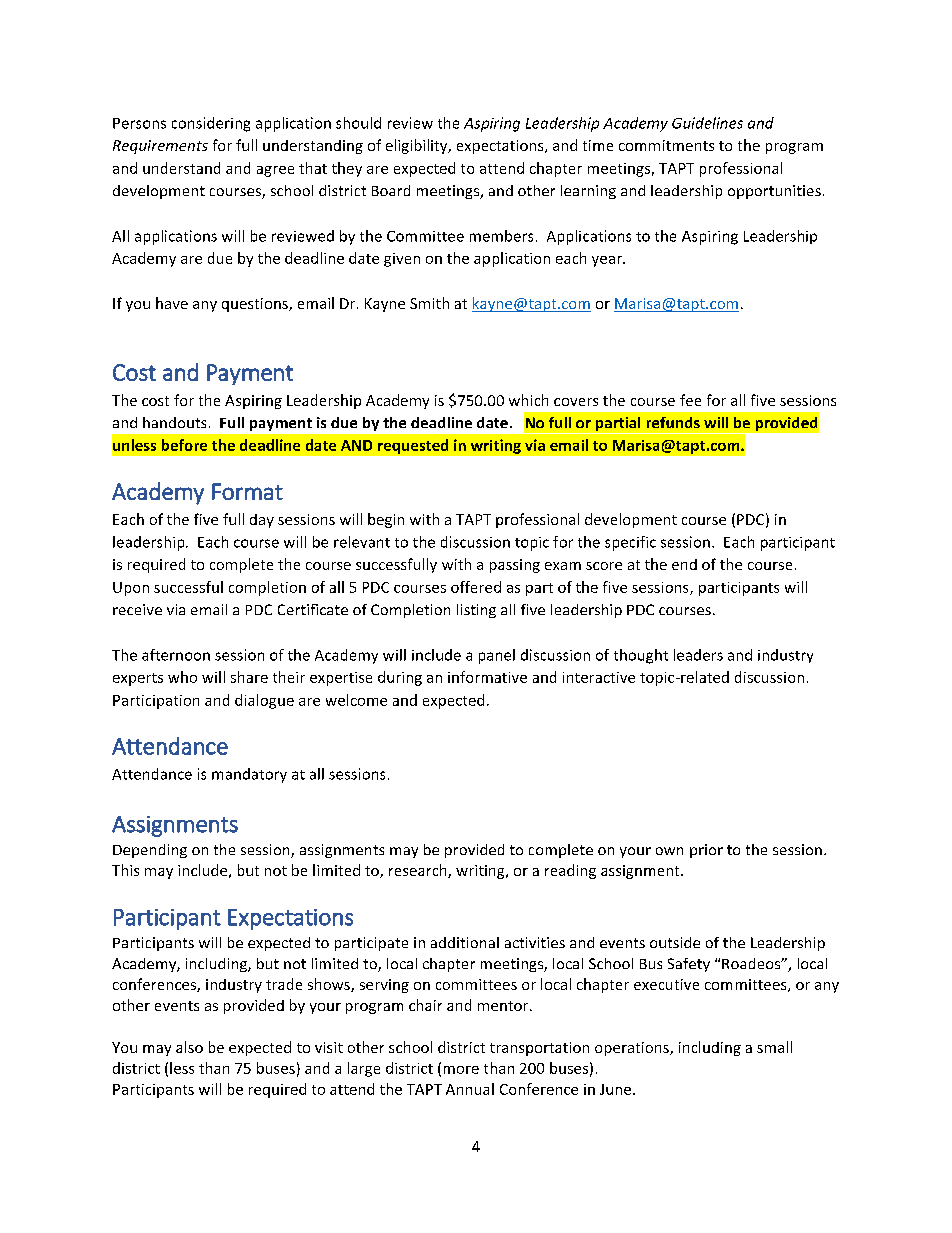 This page has width=952, height=1233. Describe the element at coordinates (249, 775) in the page. I see `mandatory` at that location.
